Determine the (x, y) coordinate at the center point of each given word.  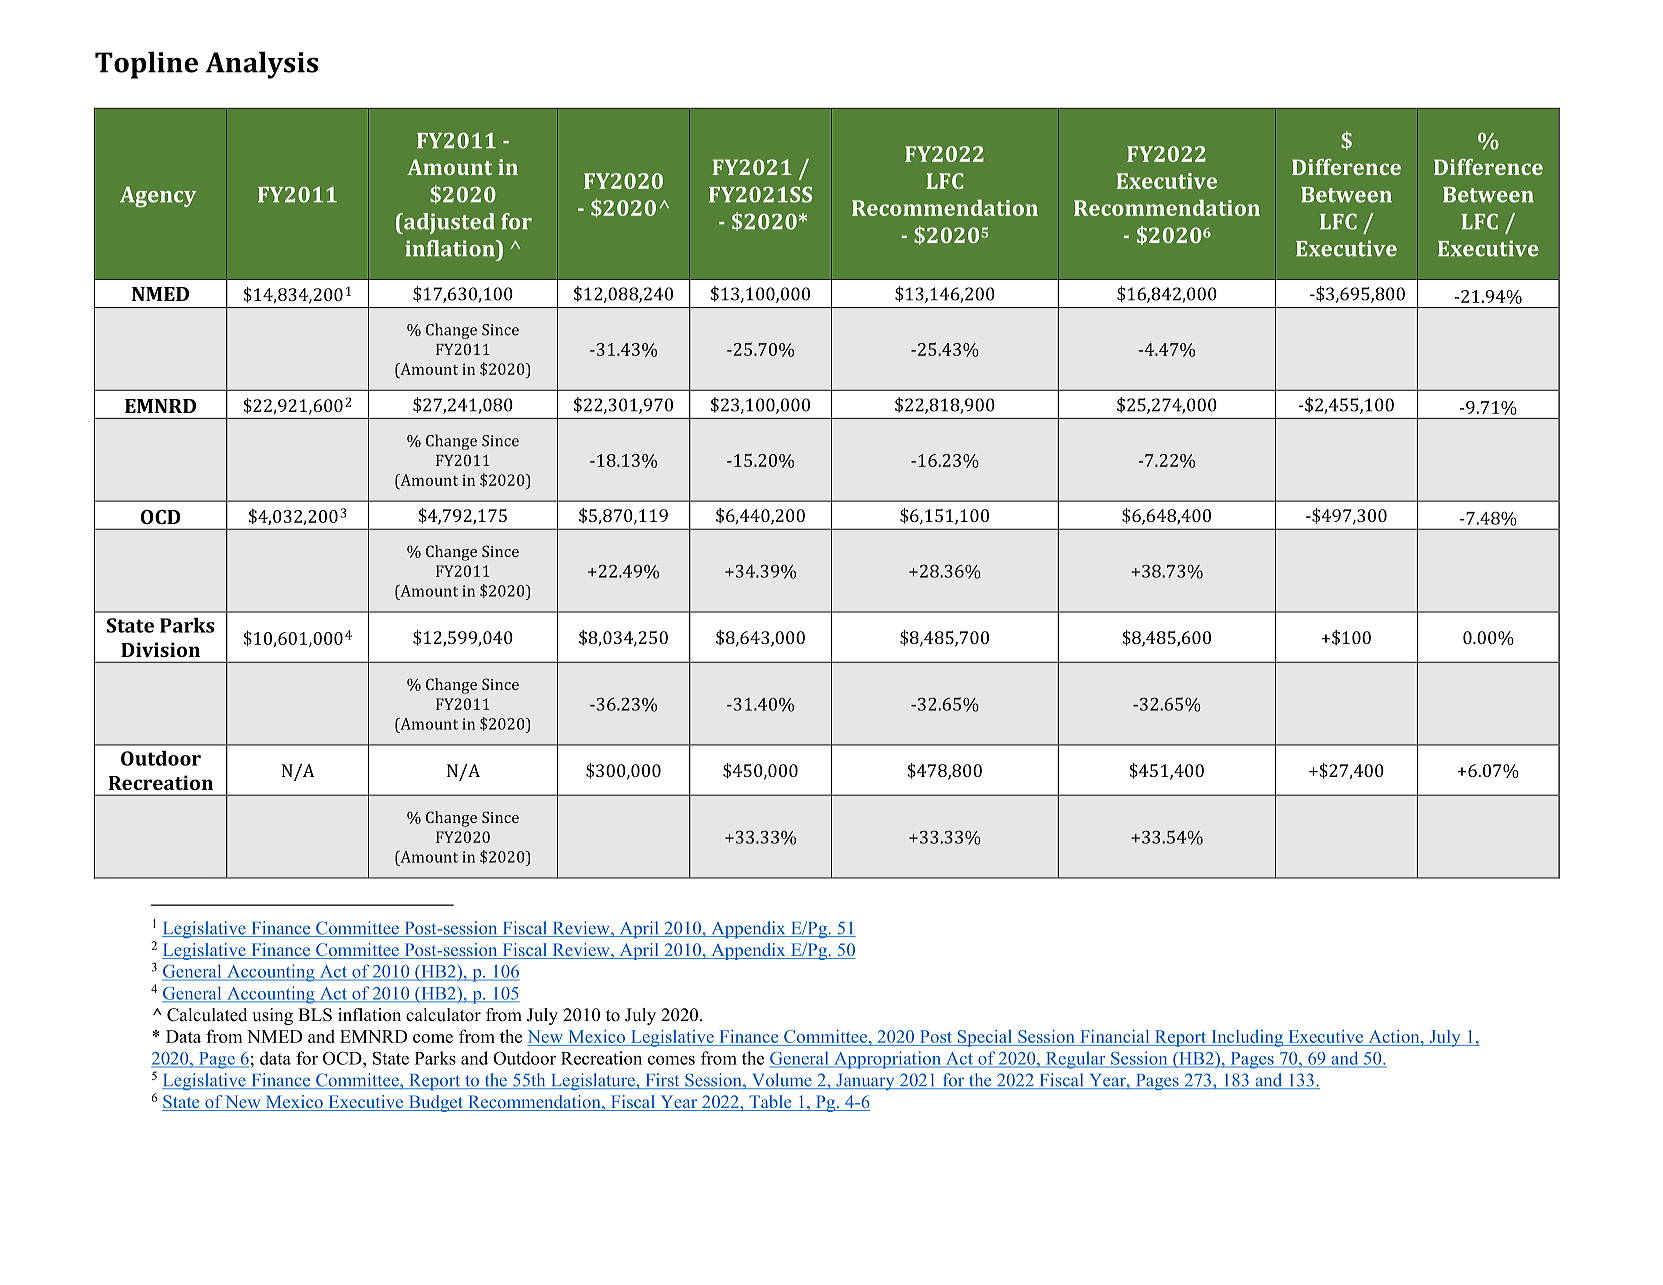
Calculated (207, 1015)
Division (160, 649)
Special (985, 1038)
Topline (146, 65)
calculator (443, 1015)
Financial (1114, 1038)
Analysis (261, 65)
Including (1247, 1038)
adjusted (448, 223)
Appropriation (887, 1060)
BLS (315, 1015)
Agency (158, 197)
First (662, 1081)
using (272, 1016)
